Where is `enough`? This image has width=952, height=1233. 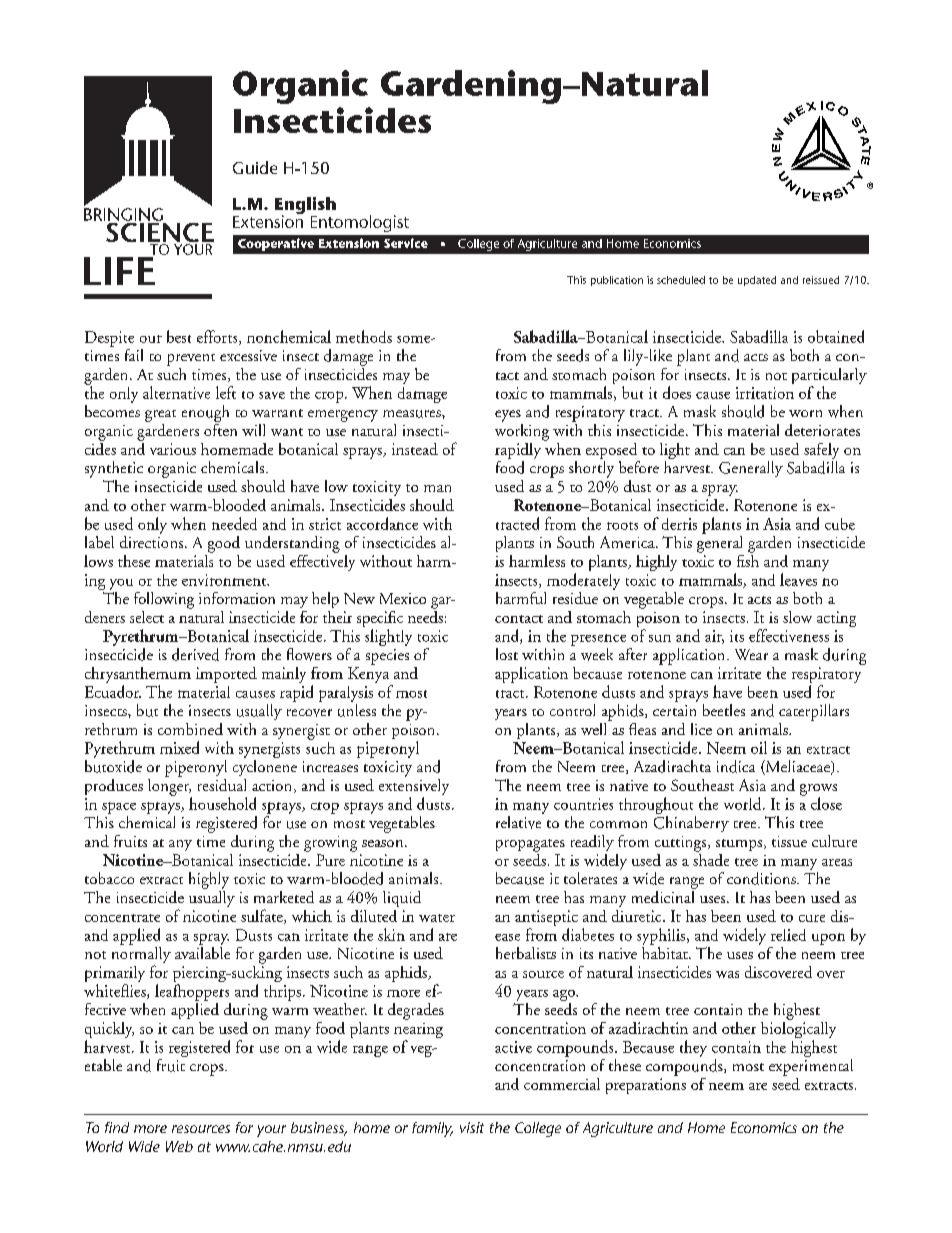 enough is located at coordinates (205, 413).
